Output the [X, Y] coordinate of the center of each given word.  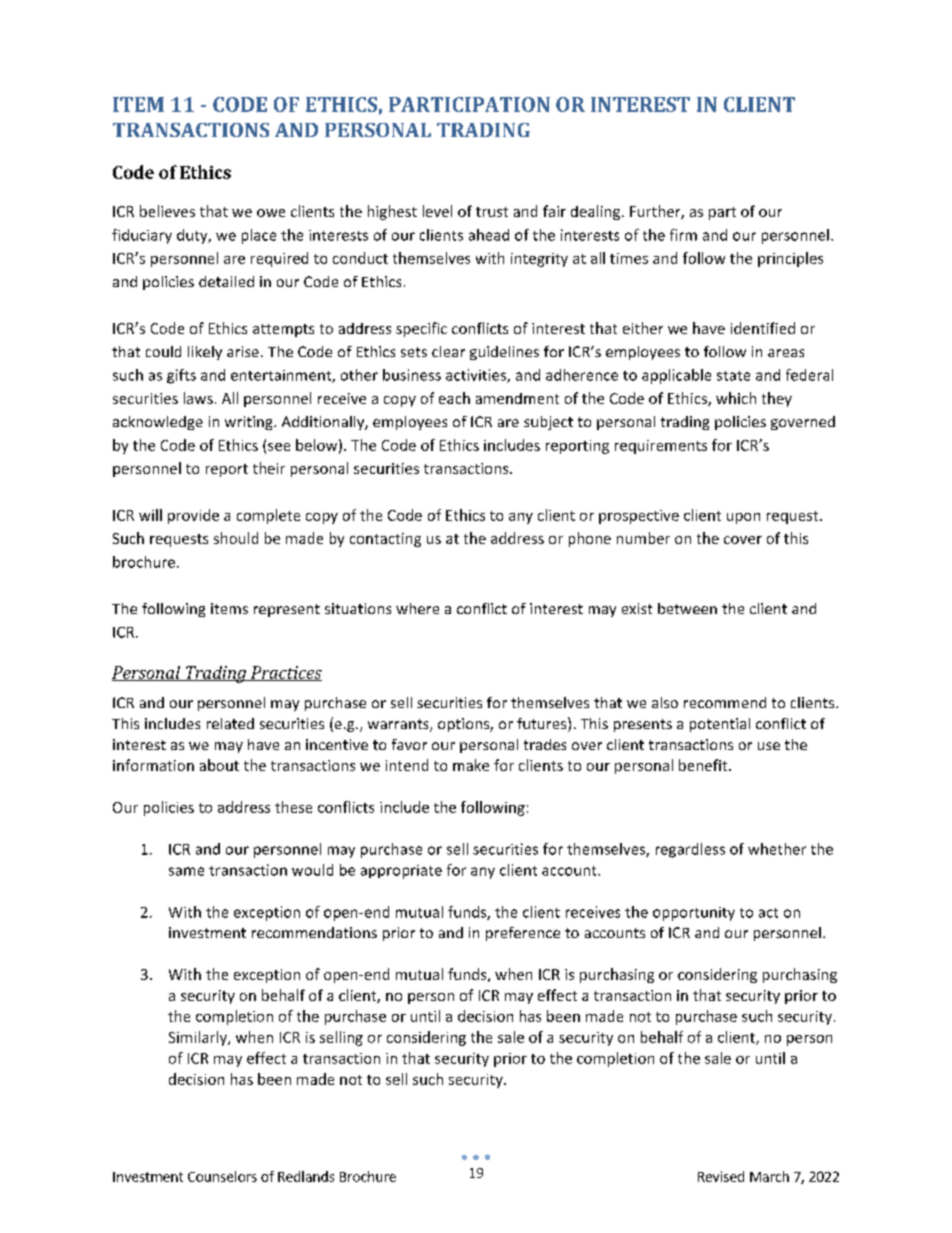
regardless [690, 850]
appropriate [401, 872]
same [186, 871]
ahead [489, 235]
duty [193, 236]
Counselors [222, 1176]
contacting [385, 540]
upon [743, 518]
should [236, 538]
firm [683, 235]
